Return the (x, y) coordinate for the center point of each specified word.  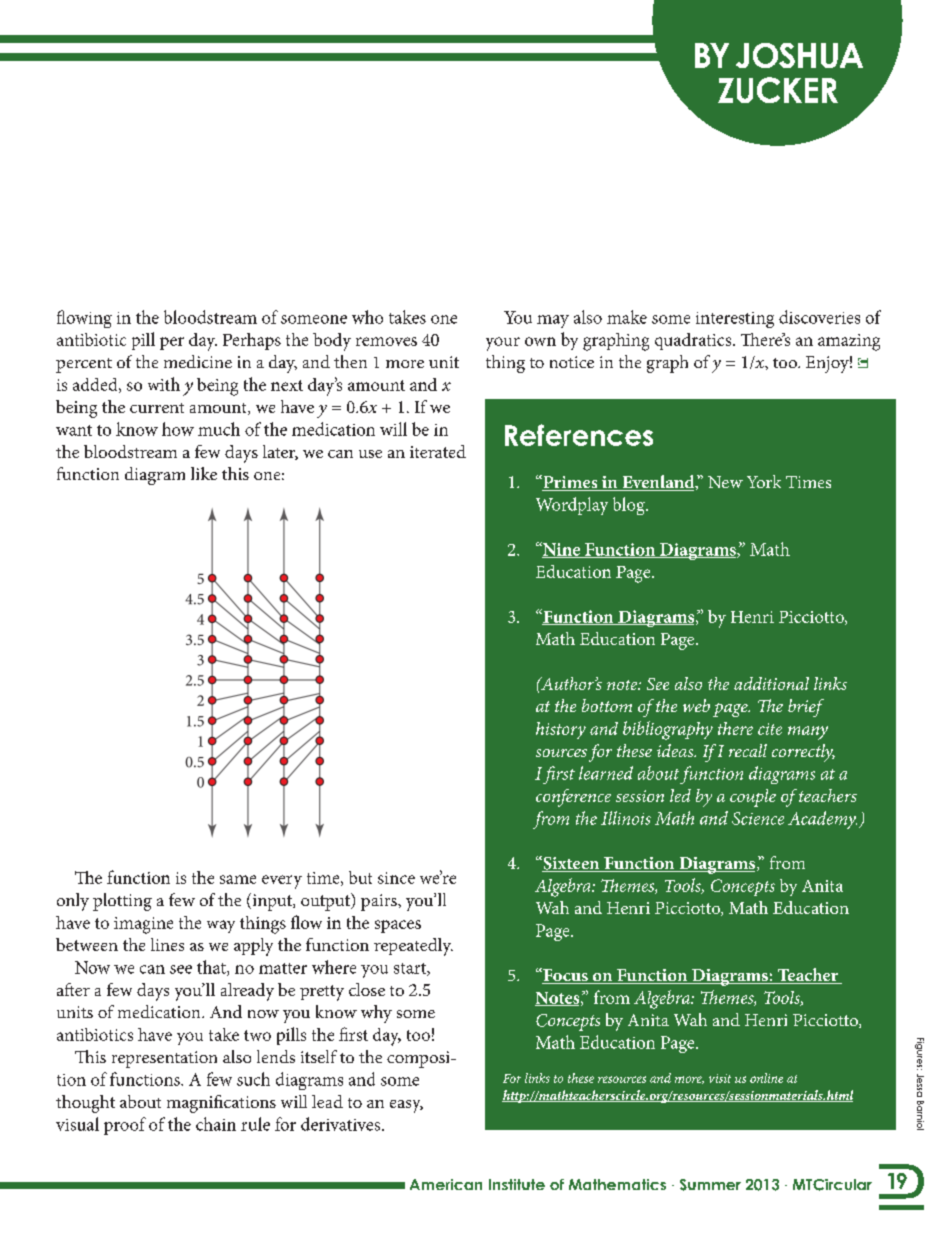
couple (753, 798)
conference (573, 798)
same (238, 879)
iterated (438, 451)
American (446, 1184)
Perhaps (252, 341)
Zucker (778, 90)
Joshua (799, 55)
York (764, 481)
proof (125, 1126)
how (178, 429)
